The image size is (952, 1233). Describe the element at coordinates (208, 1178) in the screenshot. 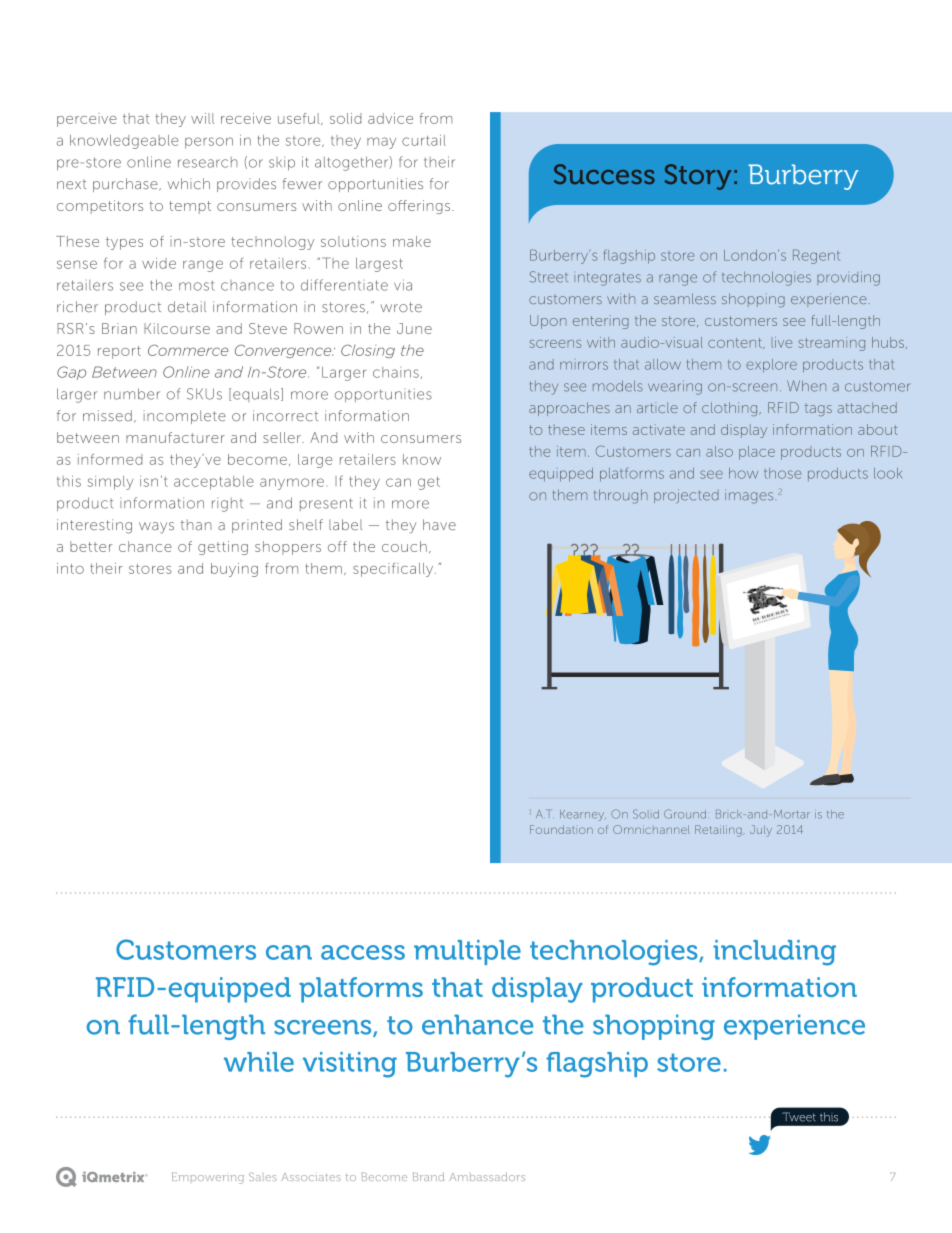

I see `Empowering` at that location.
